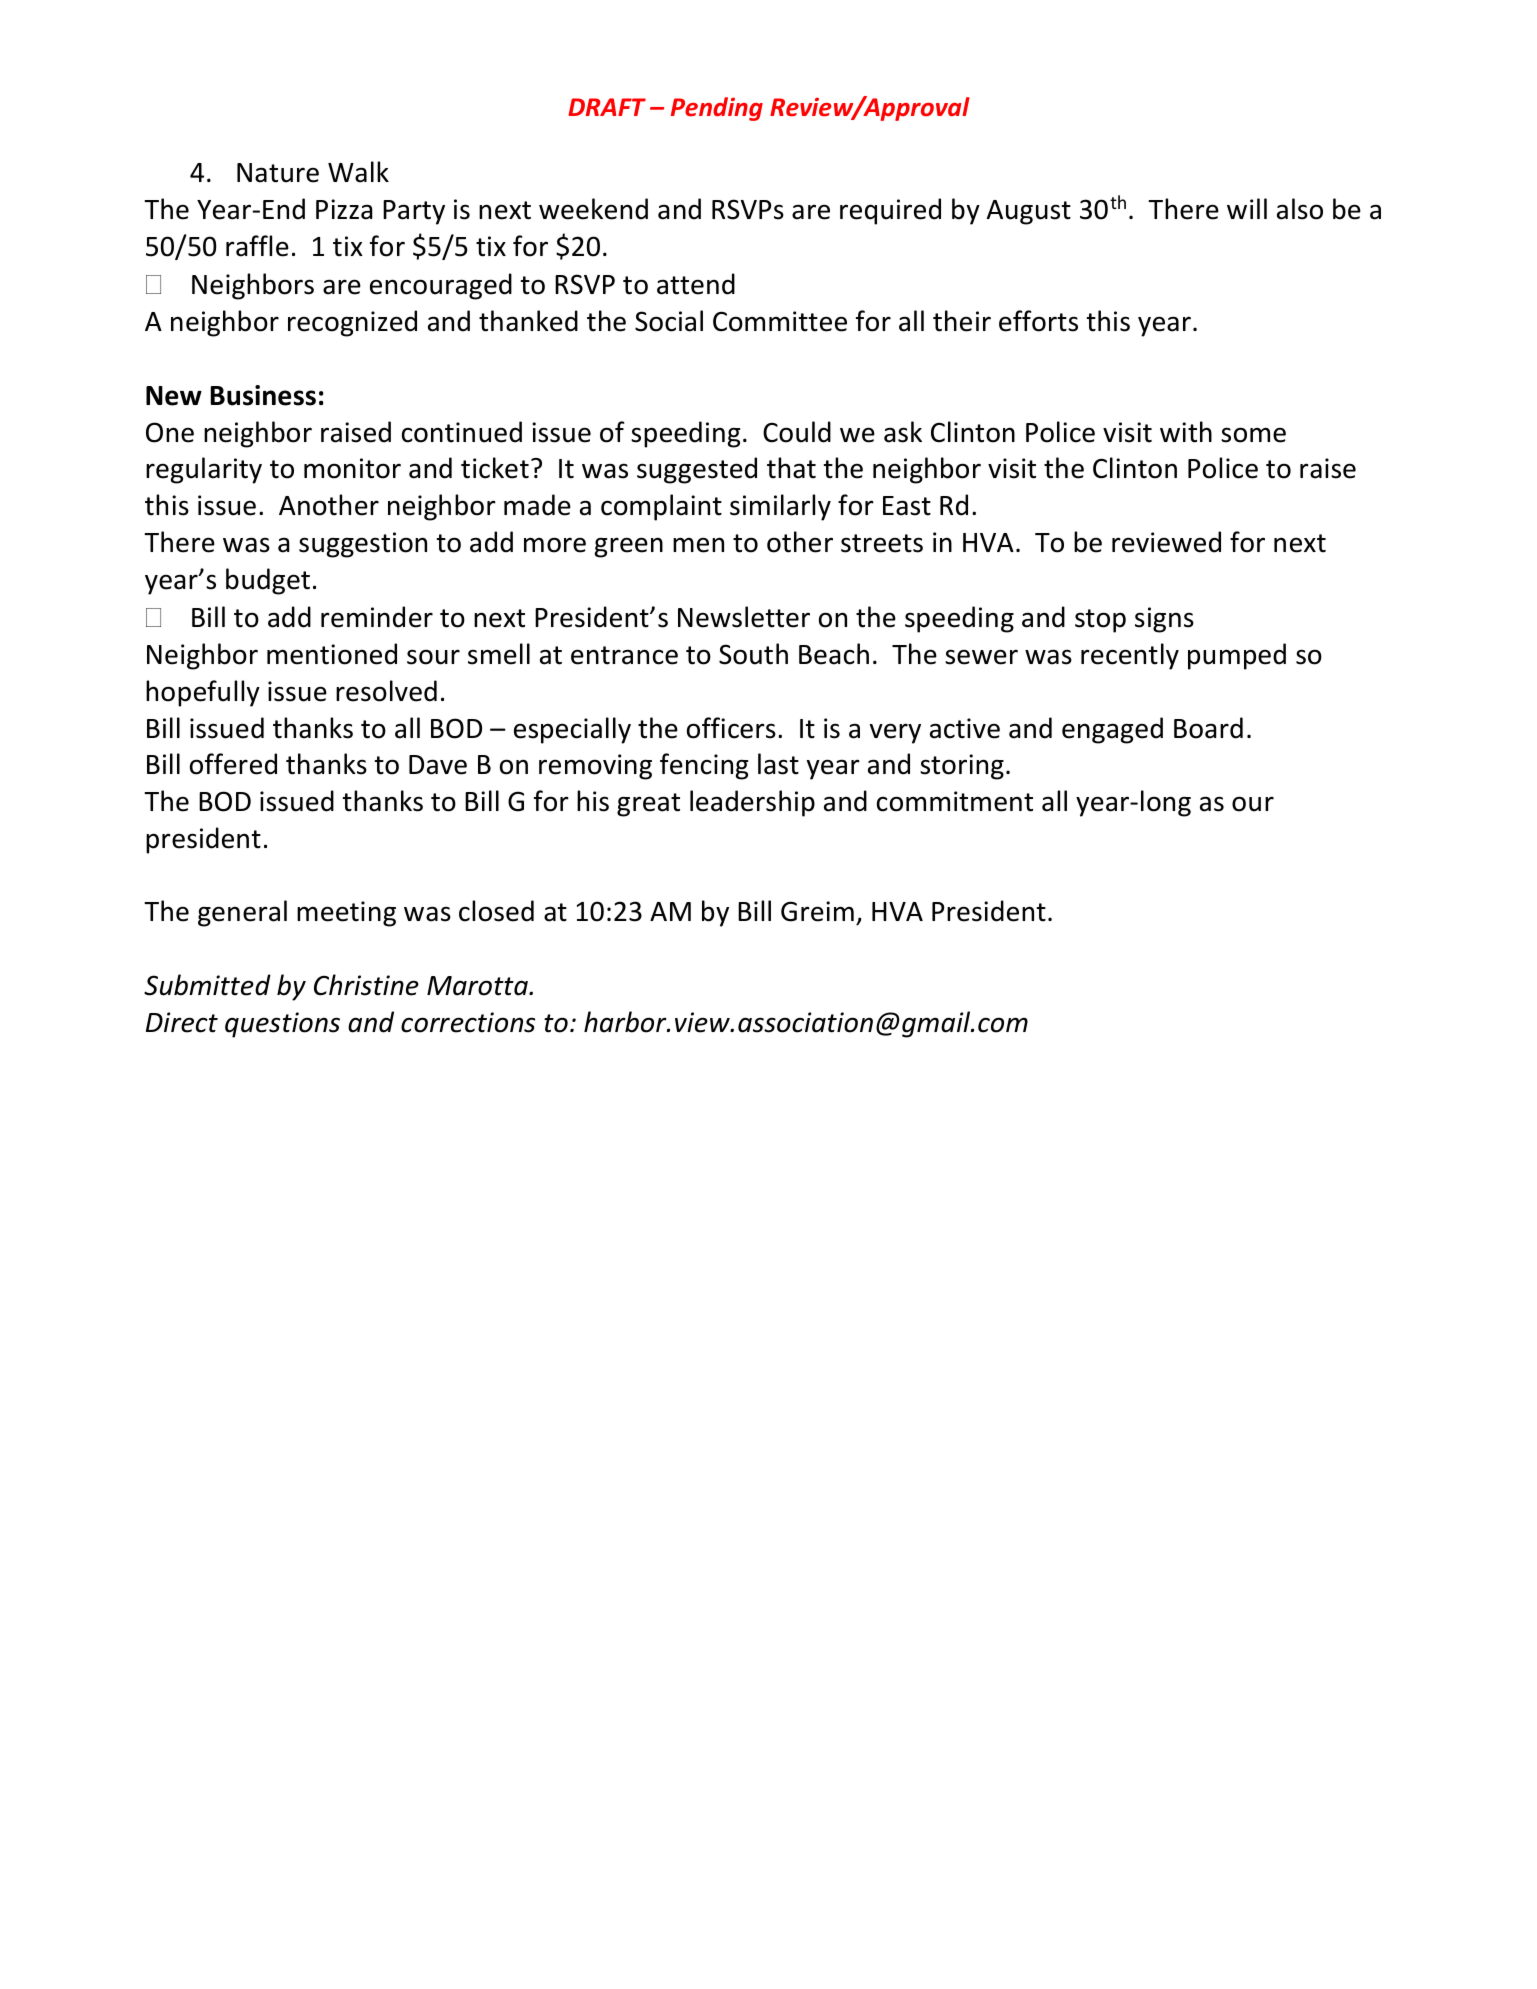 Image resolution: width=1537 pixels, height=1989 pixels. I want to click on officers, so click(731, 728).
